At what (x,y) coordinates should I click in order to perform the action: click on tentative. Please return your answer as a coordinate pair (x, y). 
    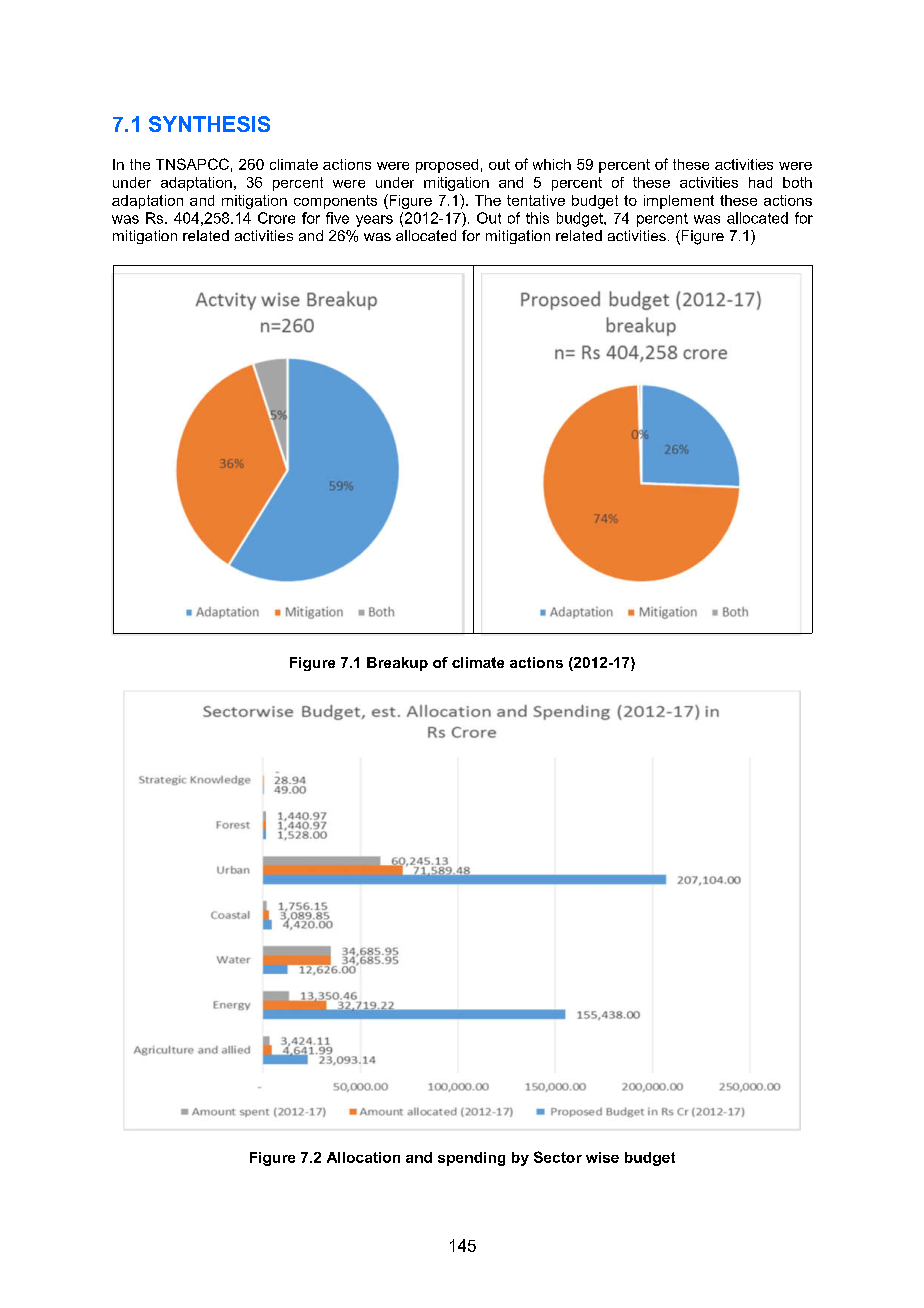
    Looking at the image, I should click on (536, 200).
